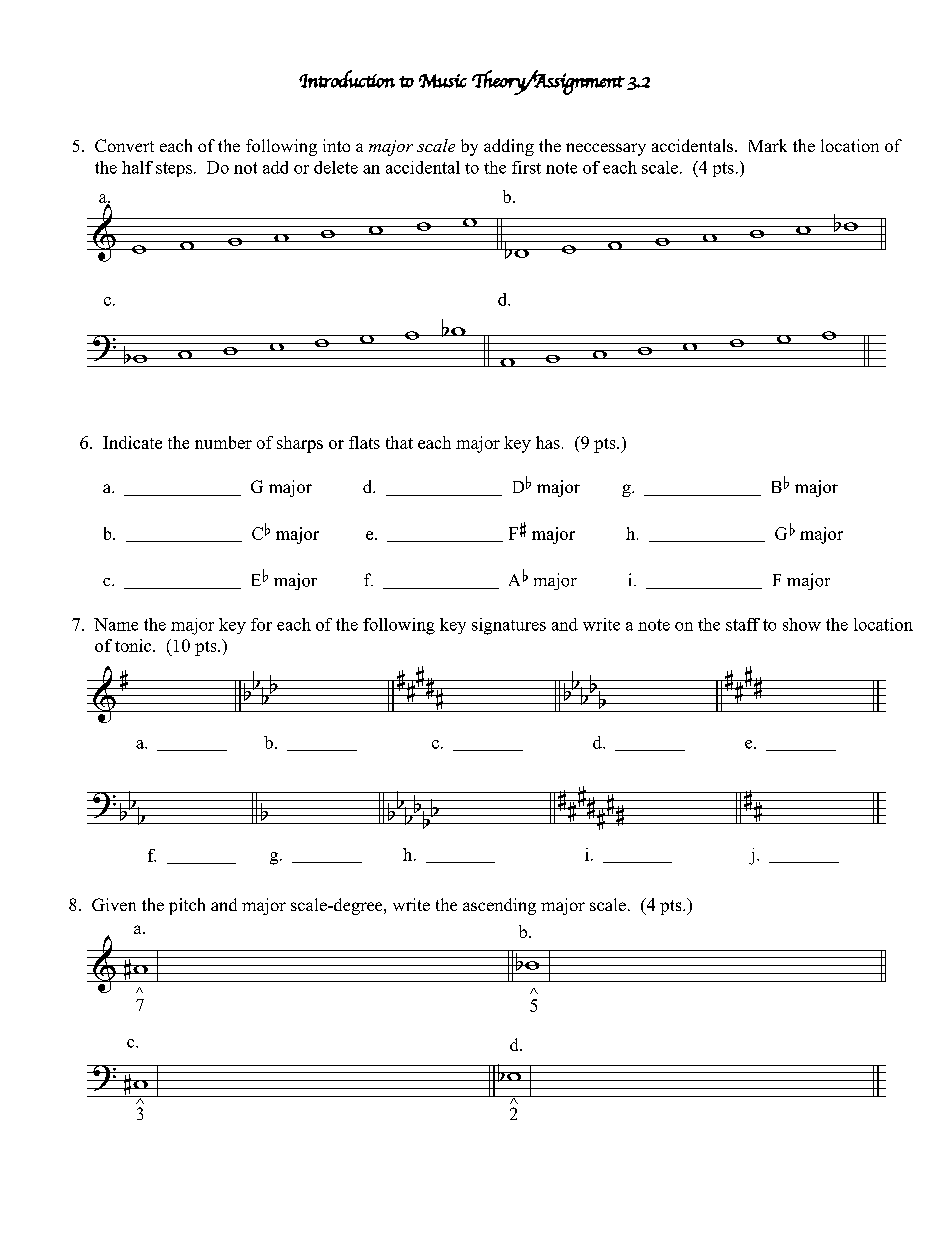 The image size is (952, 1233). Describe the element at coordinates (443, 81) in the image. I see `Music` at that location.
